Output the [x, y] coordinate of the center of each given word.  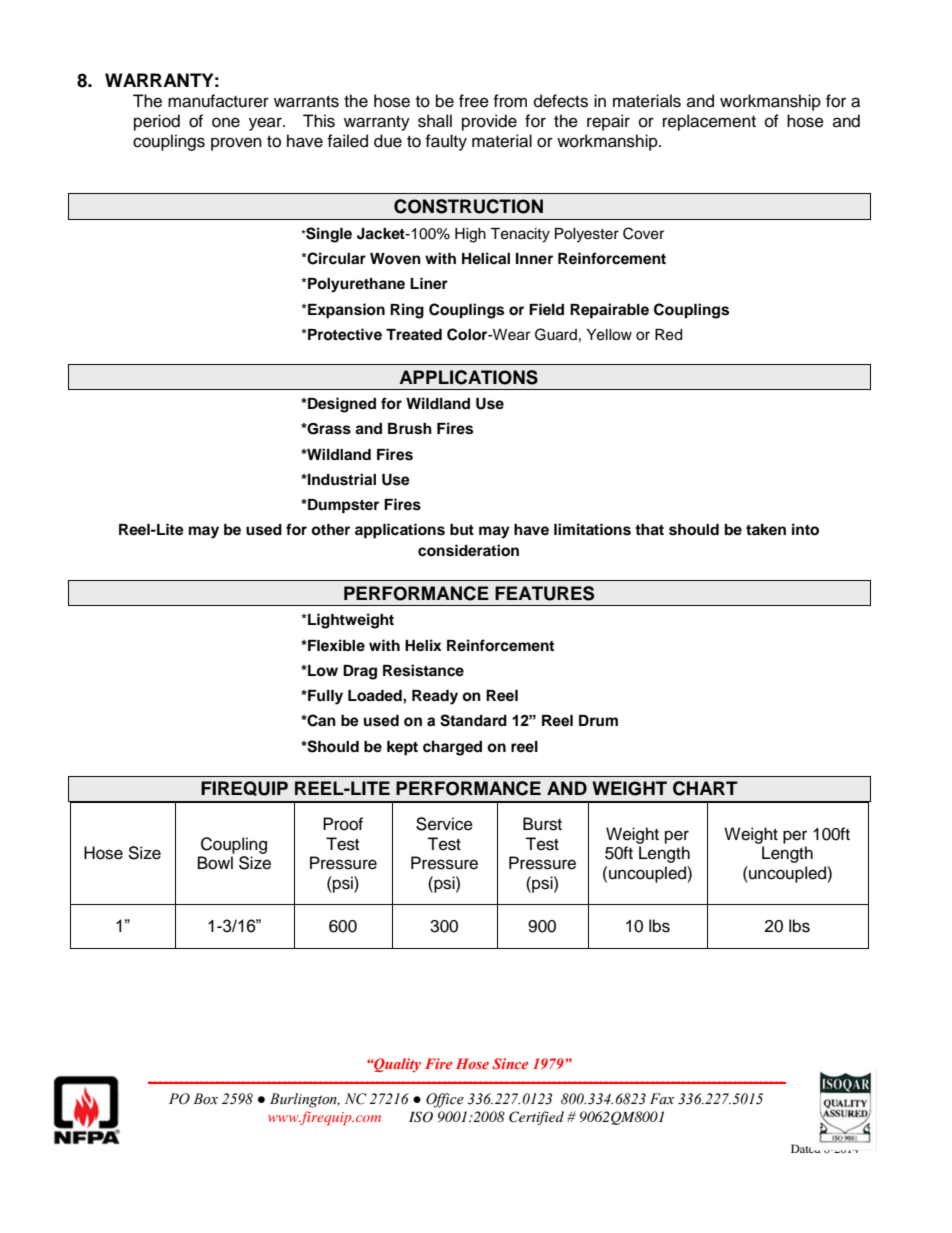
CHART [705, 788]
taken [766, 529]
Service [444, 824]
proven [236, 144]
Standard [473, 720]
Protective [344, 334]
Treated [414, 335]
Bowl [215, 863]
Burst [542, 824]
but [462, 529]
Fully [324, 697]
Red [668, 335]
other [330, 529]
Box [205, 1099]
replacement [709, 122]
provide [489, 122]
